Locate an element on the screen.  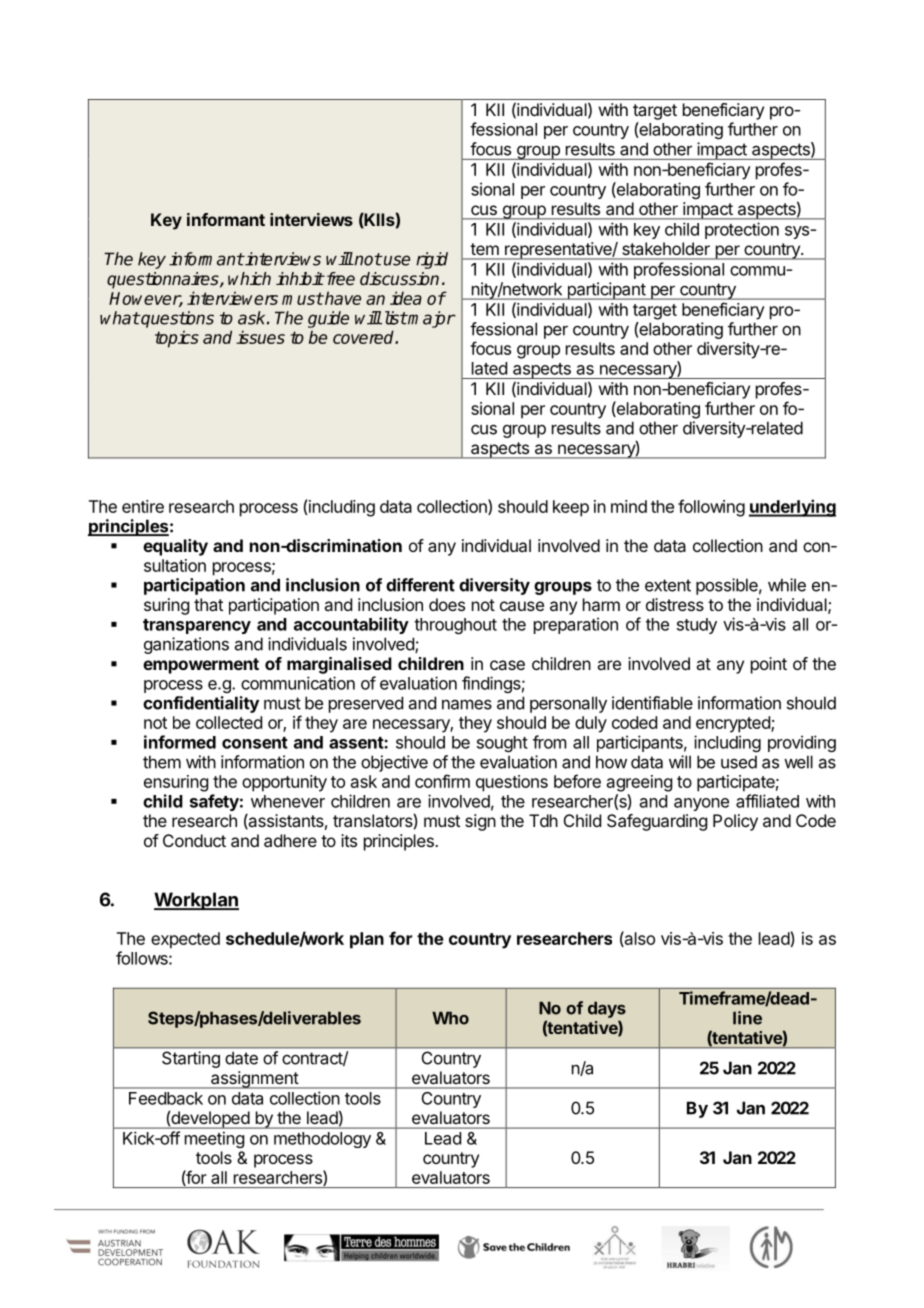
Conduct is located at coordinates (194, 840).
